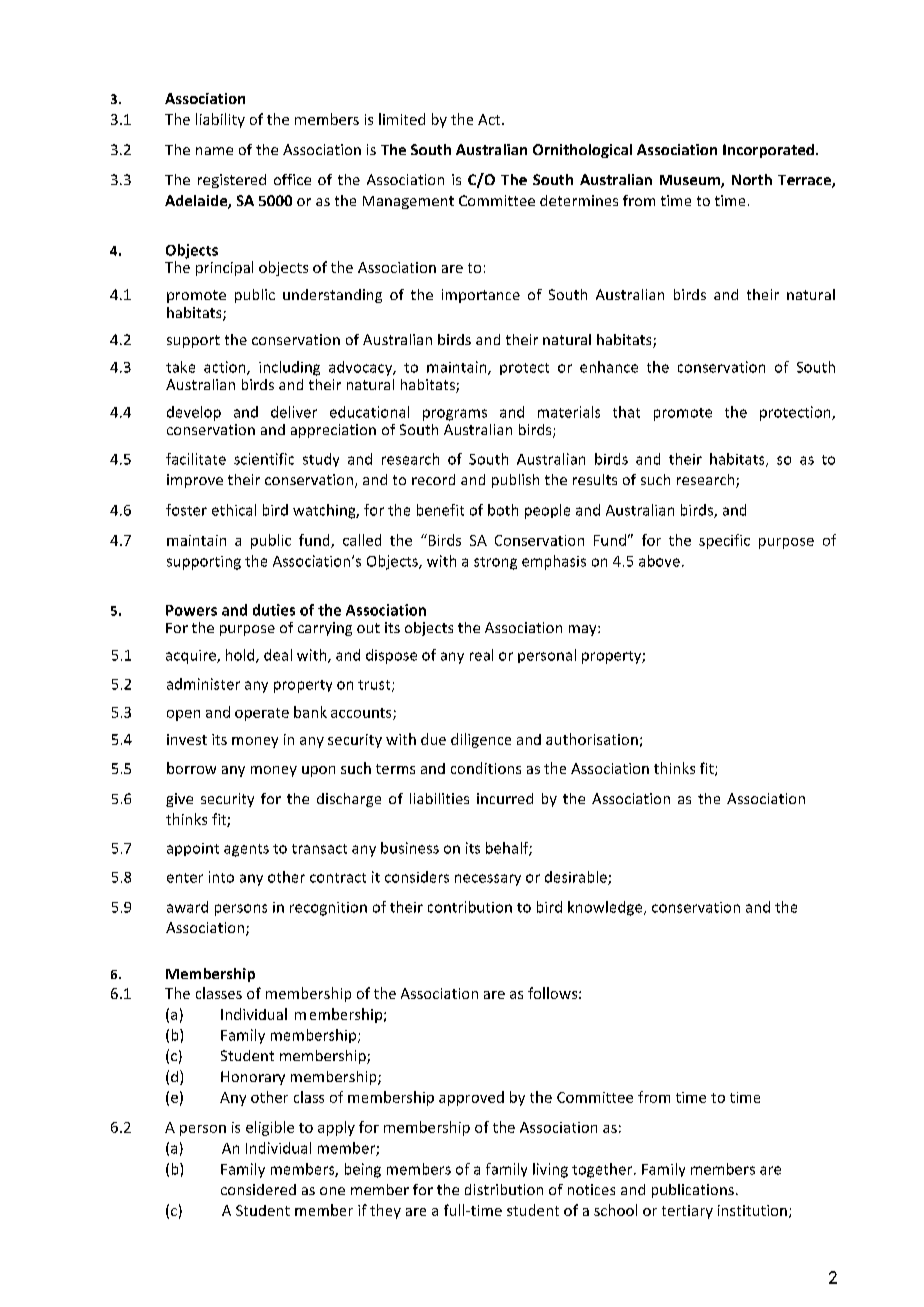 The width and height of the image is (924, 1307). I want to click on considered, so click(258, 1189).
